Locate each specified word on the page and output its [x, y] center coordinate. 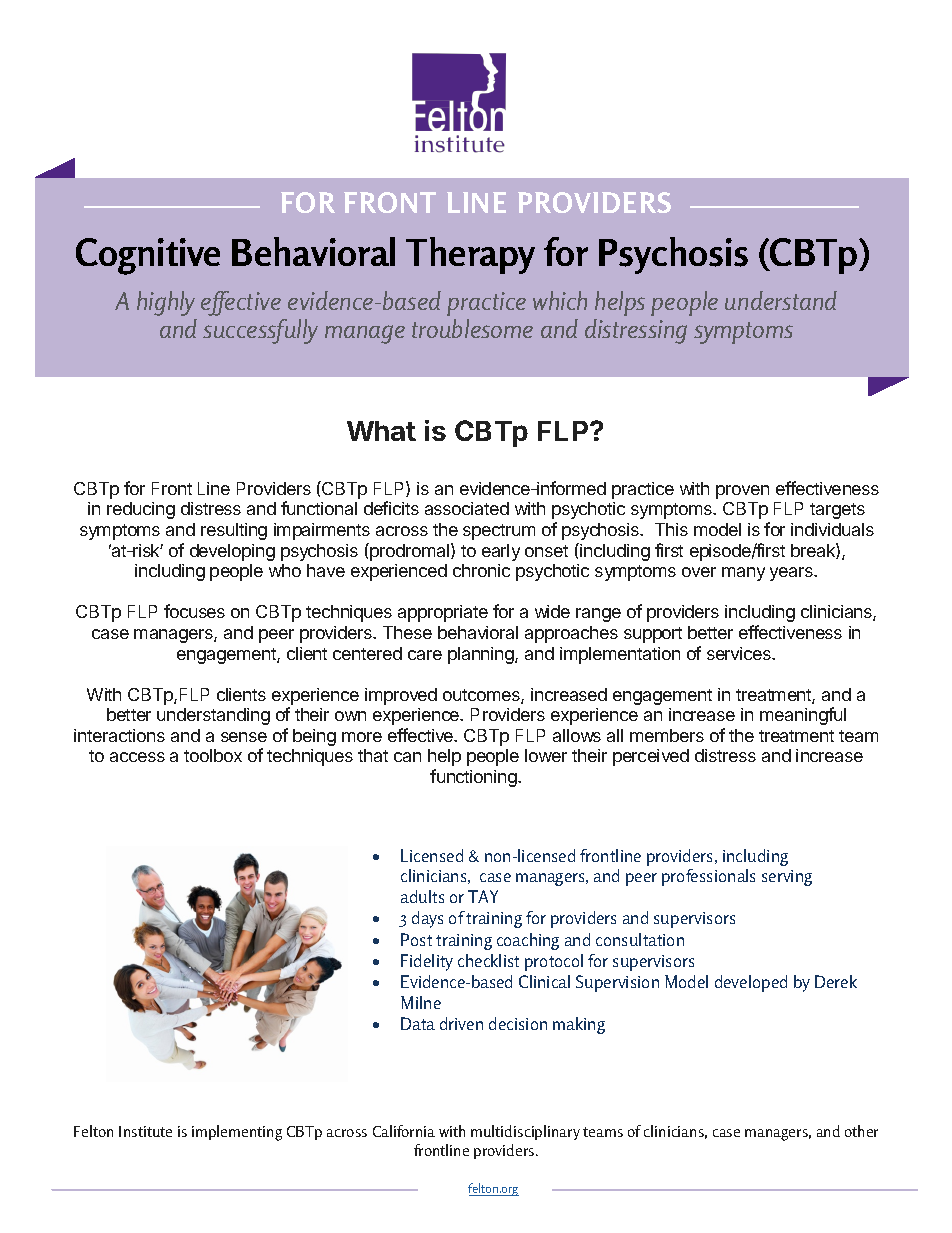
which [560, 300]
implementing [237, 1133]
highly [166, 303]
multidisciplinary [525, 1132]
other [861, 1131]
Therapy [470, 255]
